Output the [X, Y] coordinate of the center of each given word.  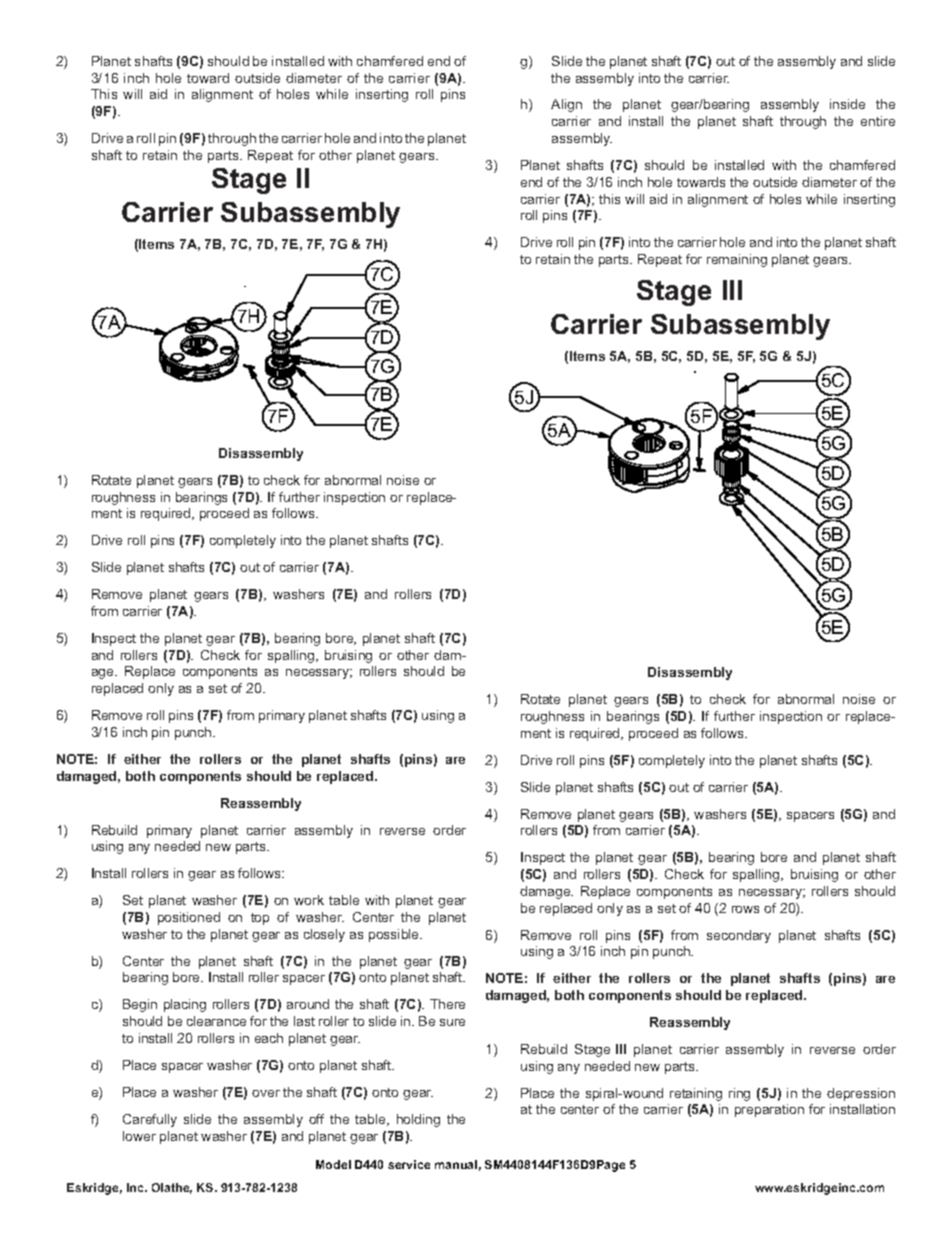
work [309, 900]
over [266, 1093]
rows [745, 909]
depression [861, 1094]
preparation [769, 1110]
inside [847, 104]
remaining [737, 260]
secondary [739, 936]
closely [324, 935]
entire [878, 121]
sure [452, 1022]
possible [395, 935]
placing [185, 1005]
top [260, 919]
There [447, 1004]
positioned [189, 918]
